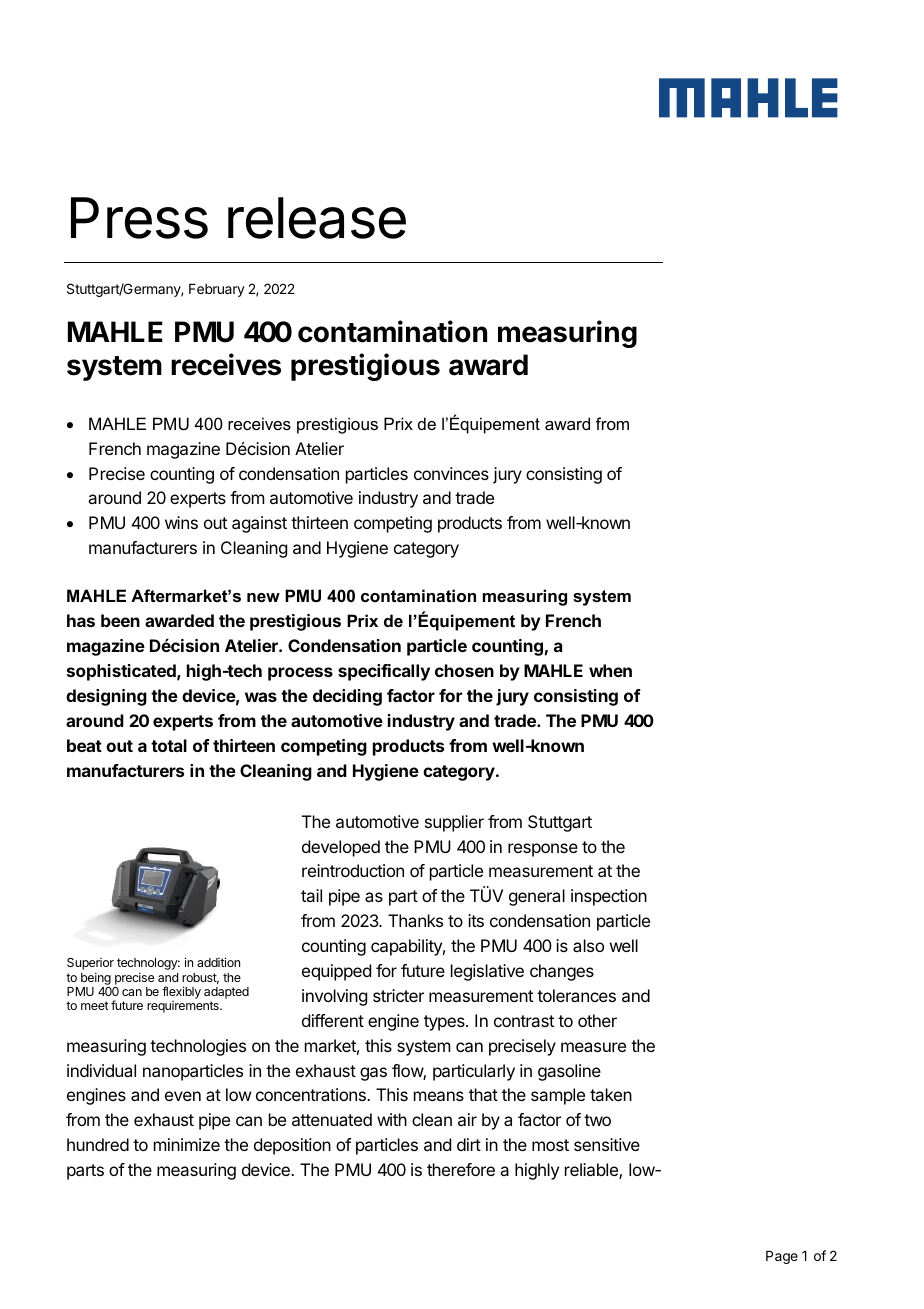 The image size is (924, 1309). I want to click on therefore, so click(461, 1169).
